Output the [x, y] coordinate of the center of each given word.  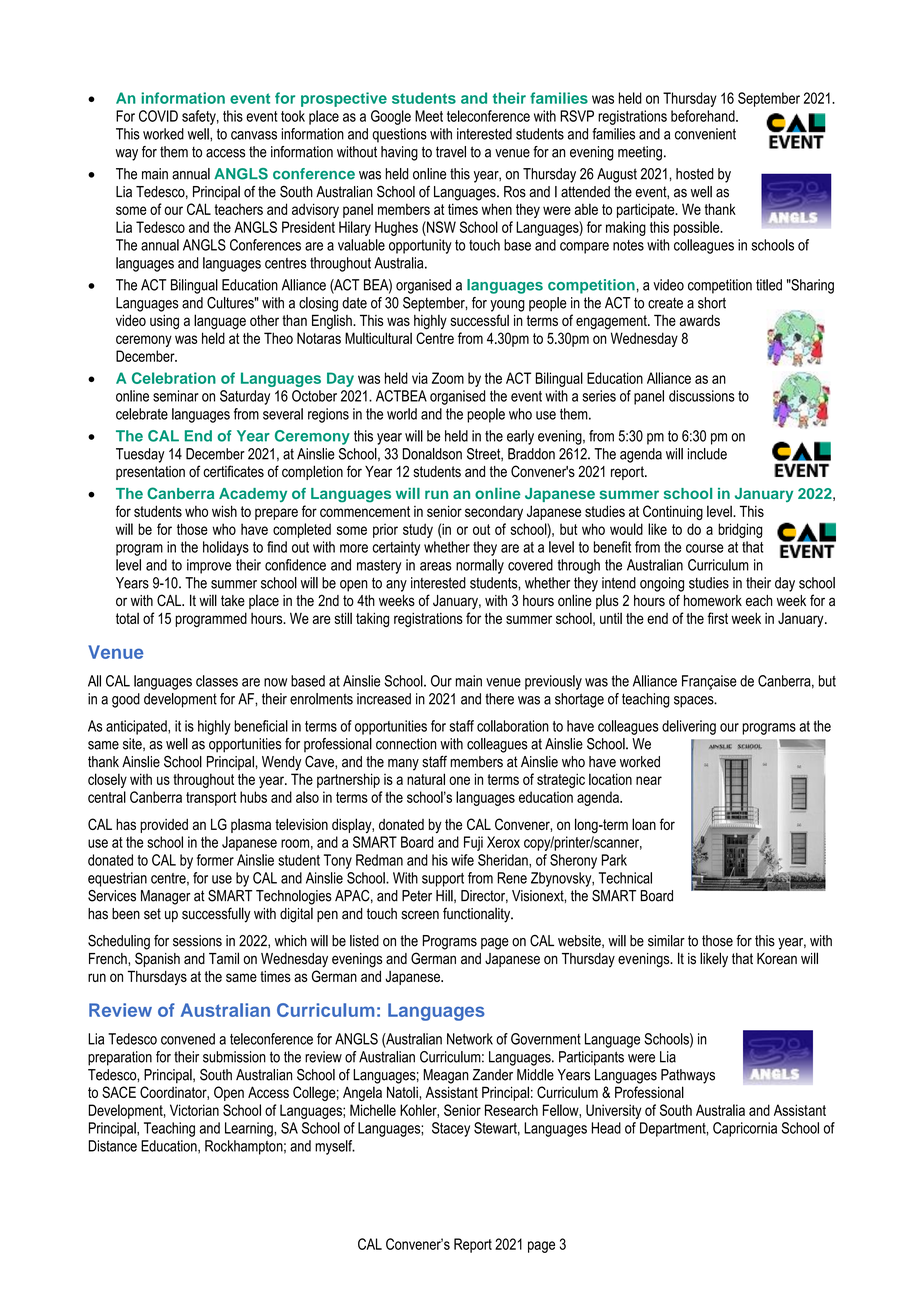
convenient [705, 134]
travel [451, 152]
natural [426, 779]
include [707, 454]
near [649, 780]
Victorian [194, 1110]
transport [211, 799]
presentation [150, 473]
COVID [158, 116]
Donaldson [432, 454]
